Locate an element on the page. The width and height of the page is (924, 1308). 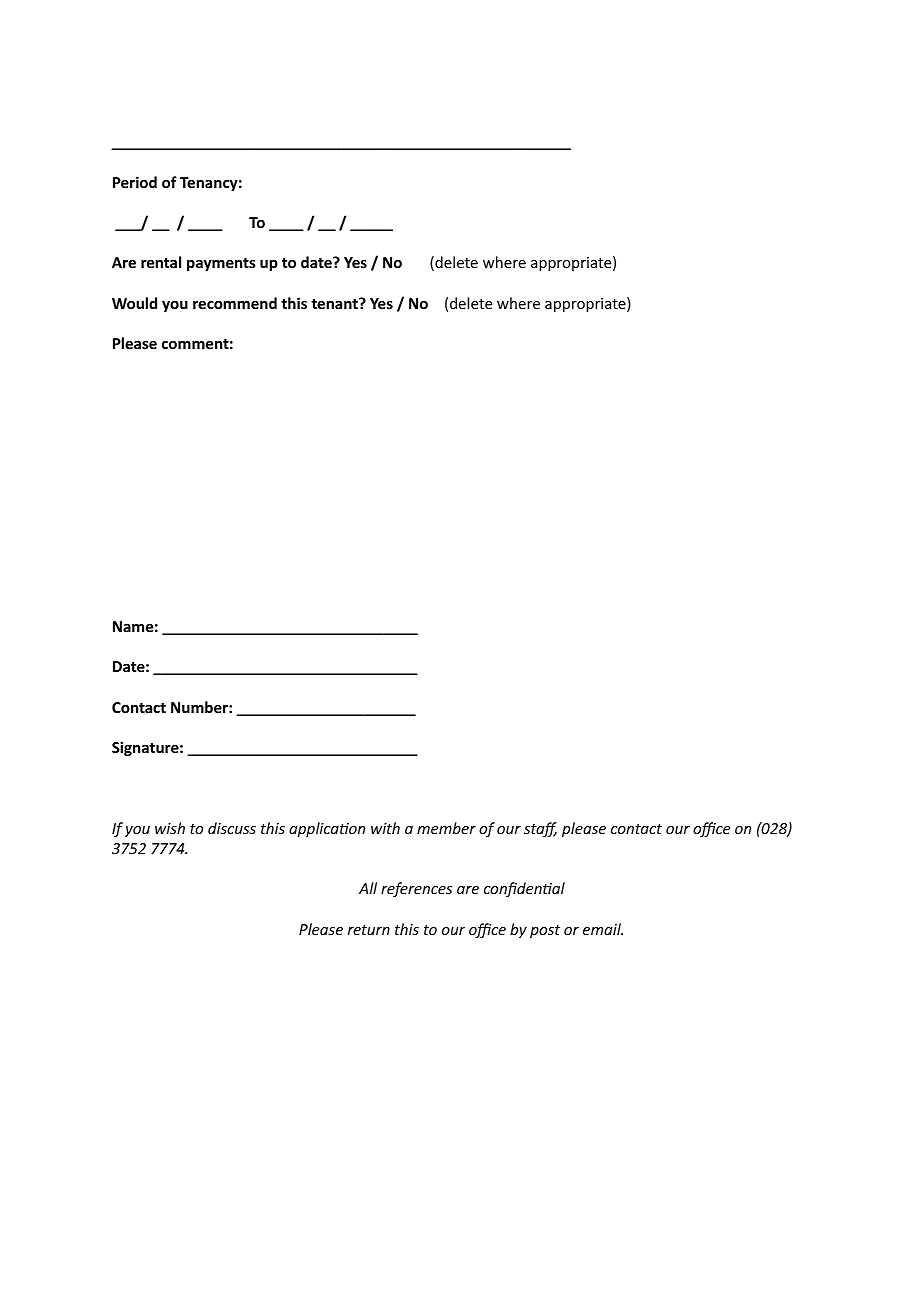
member is located at coordinates (446, 828).
